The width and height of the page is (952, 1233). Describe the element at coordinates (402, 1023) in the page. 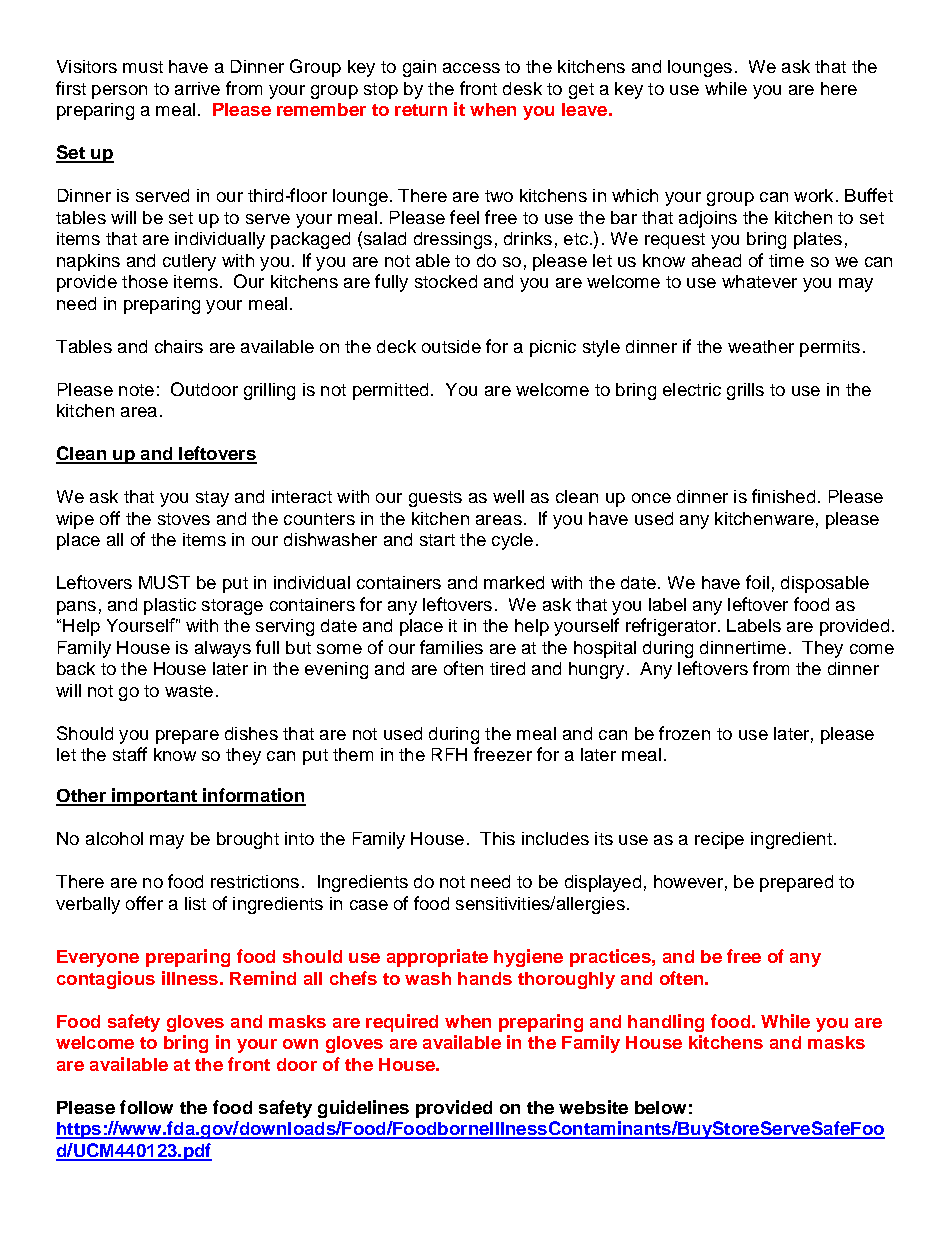

I see `required` at that location.
